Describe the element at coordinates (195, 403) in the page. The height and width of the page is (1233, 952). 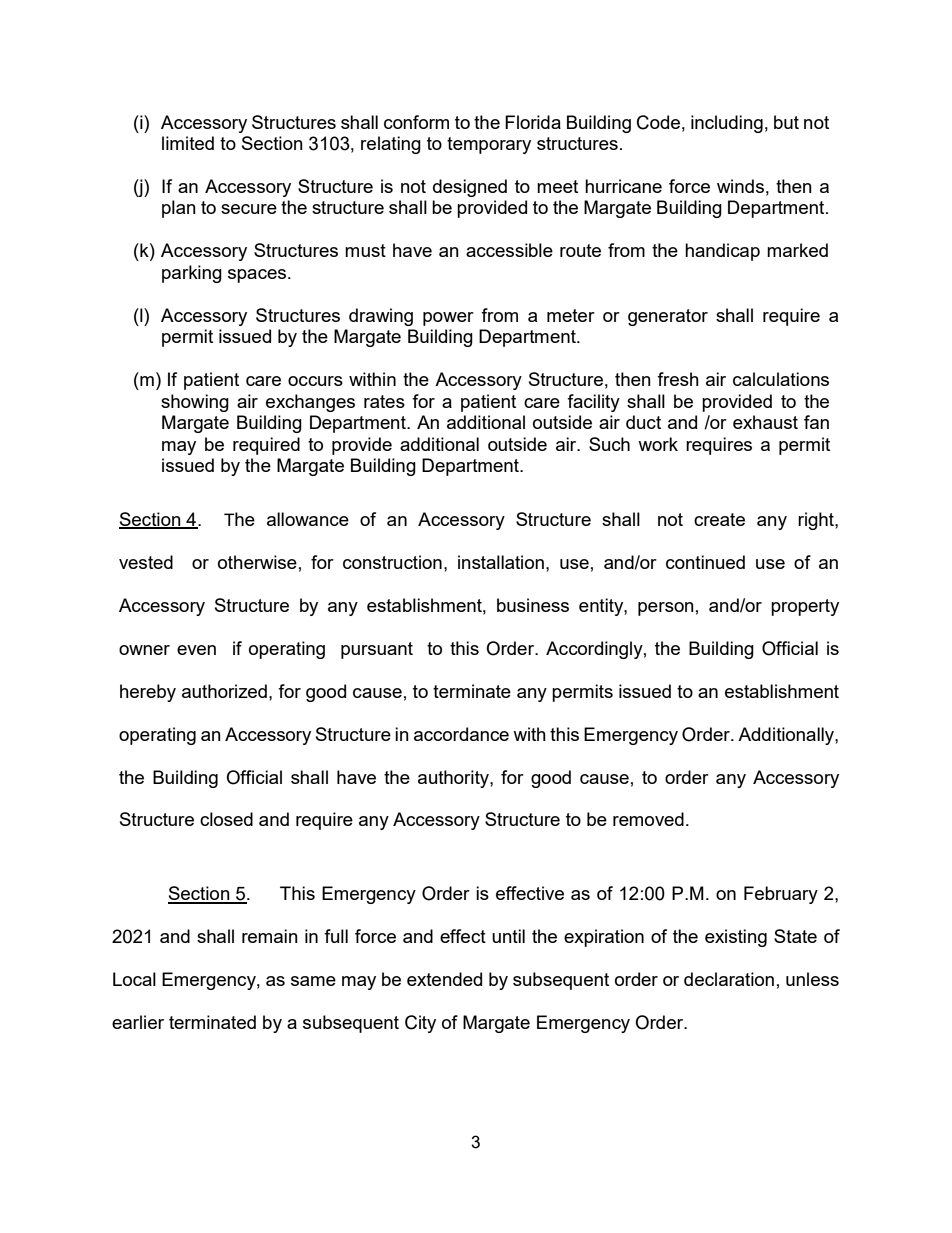
I see `showing` at that location.
